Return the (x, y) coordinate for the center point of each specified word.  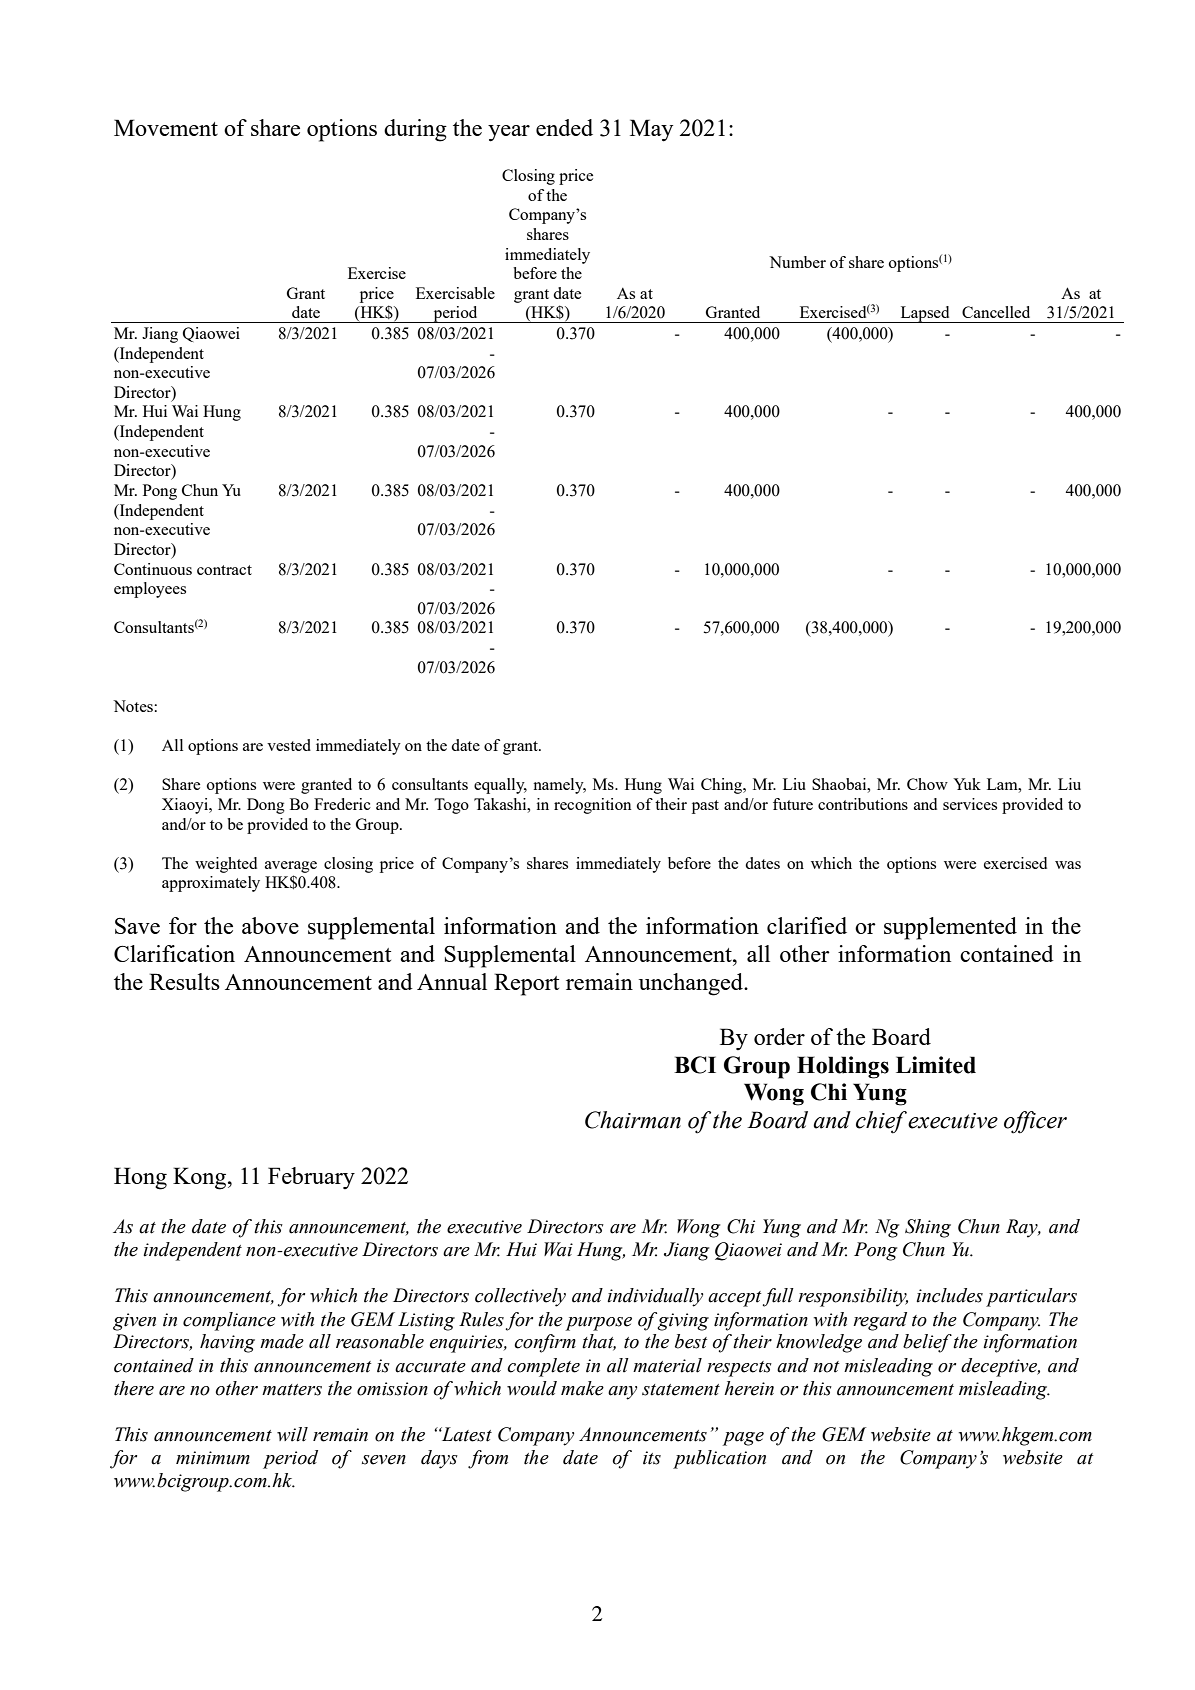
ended (564, 127)
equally (500, 786)
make (582, 1388)
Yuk (967, 784)
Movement (166, 127)
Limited (936, 1065)
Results (184, 981)
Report (526, 984)
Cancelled (996, 312)
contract (224, 570)
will (292, 1434)
